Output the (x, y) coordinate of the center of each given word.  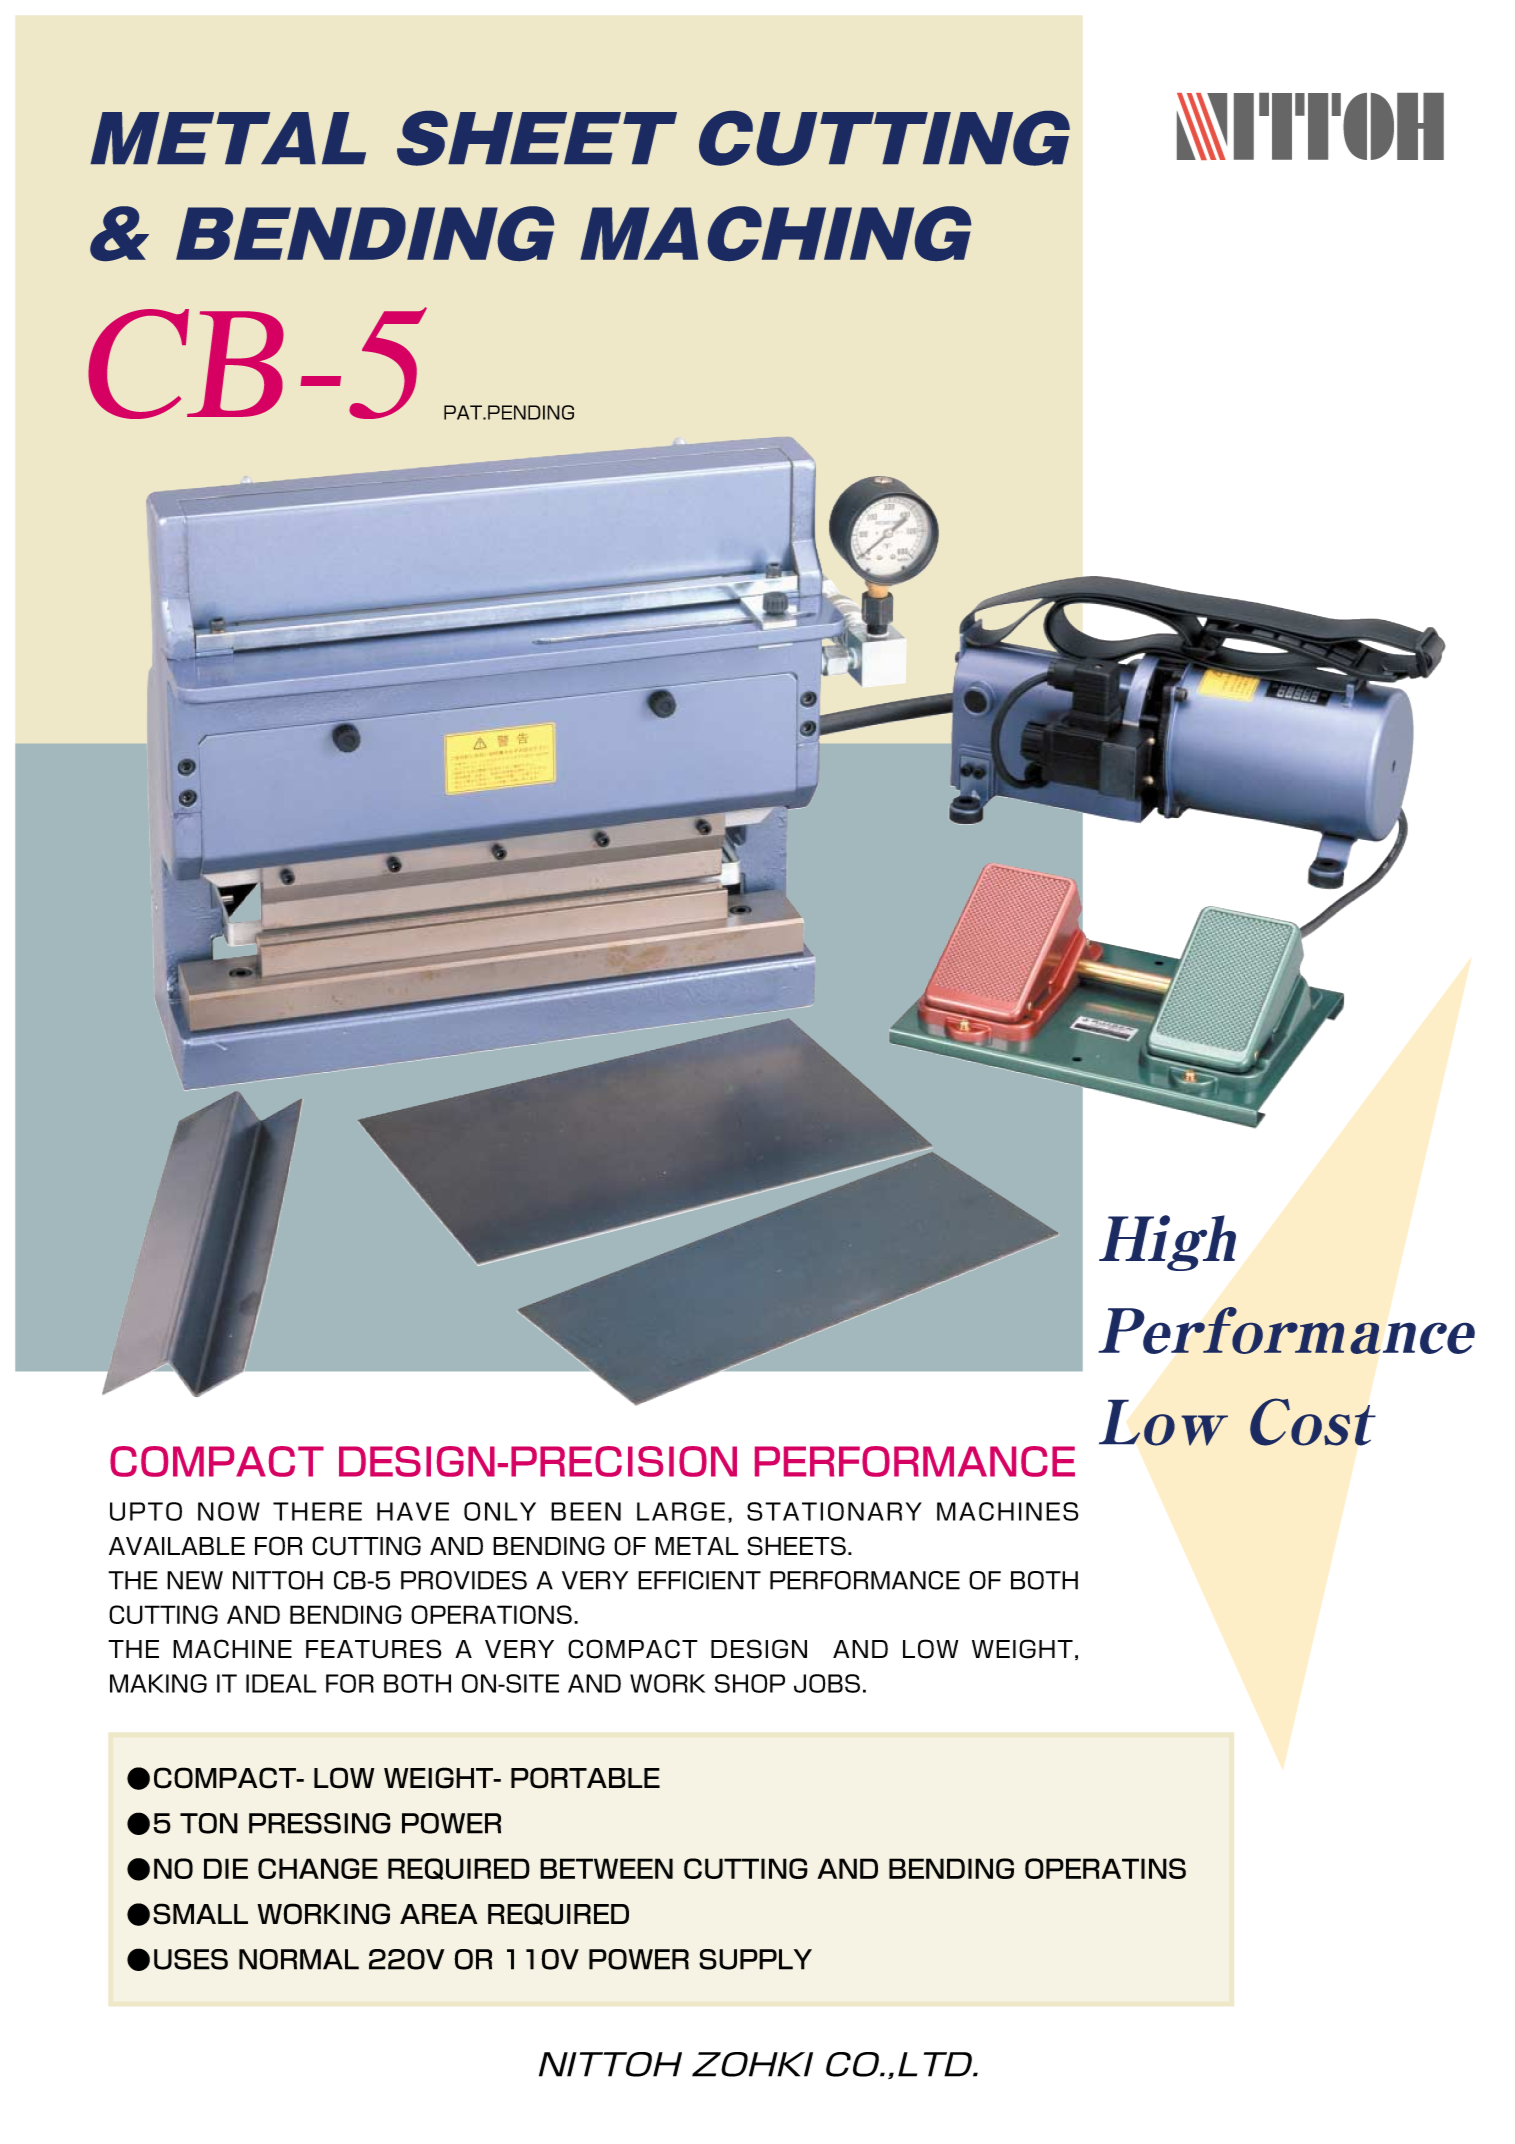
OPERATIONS (491, 1614)
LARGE (681, 1511)
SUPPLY (755, 1959)
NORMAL (299, 1959)
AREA (439, 1914)
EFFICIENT (699, 1580)
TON (209, 1823)
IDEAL (281, 1683)
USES (191, 1959)
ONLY (500, 1511)
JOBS (827, 1683)
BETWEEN (606, 1868)
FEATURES (374, 1649)
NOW (229, 1511)
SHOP (750, 1683)
